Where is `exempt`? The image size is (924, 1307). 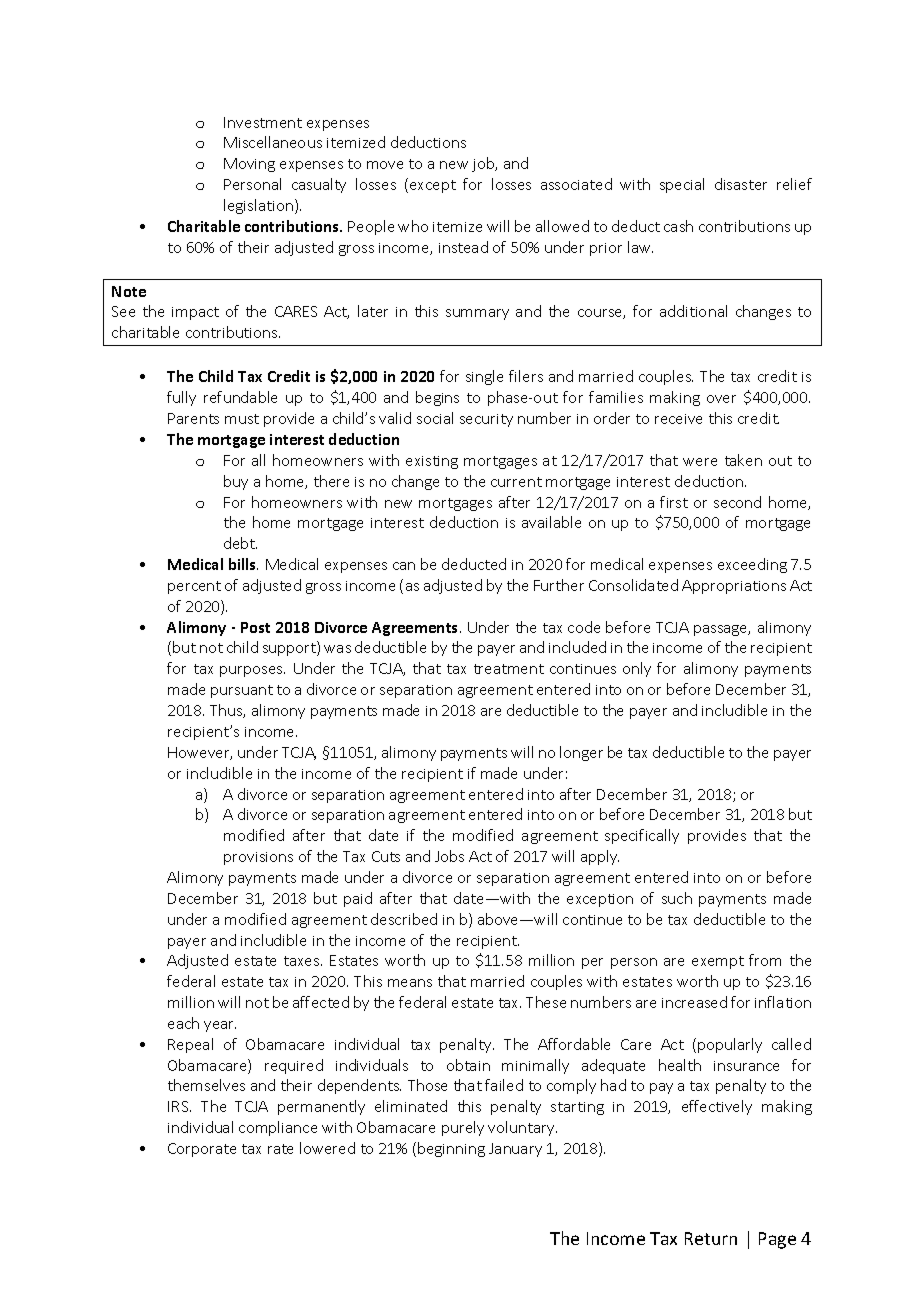
exempt is located at coordinates (718, 962).
